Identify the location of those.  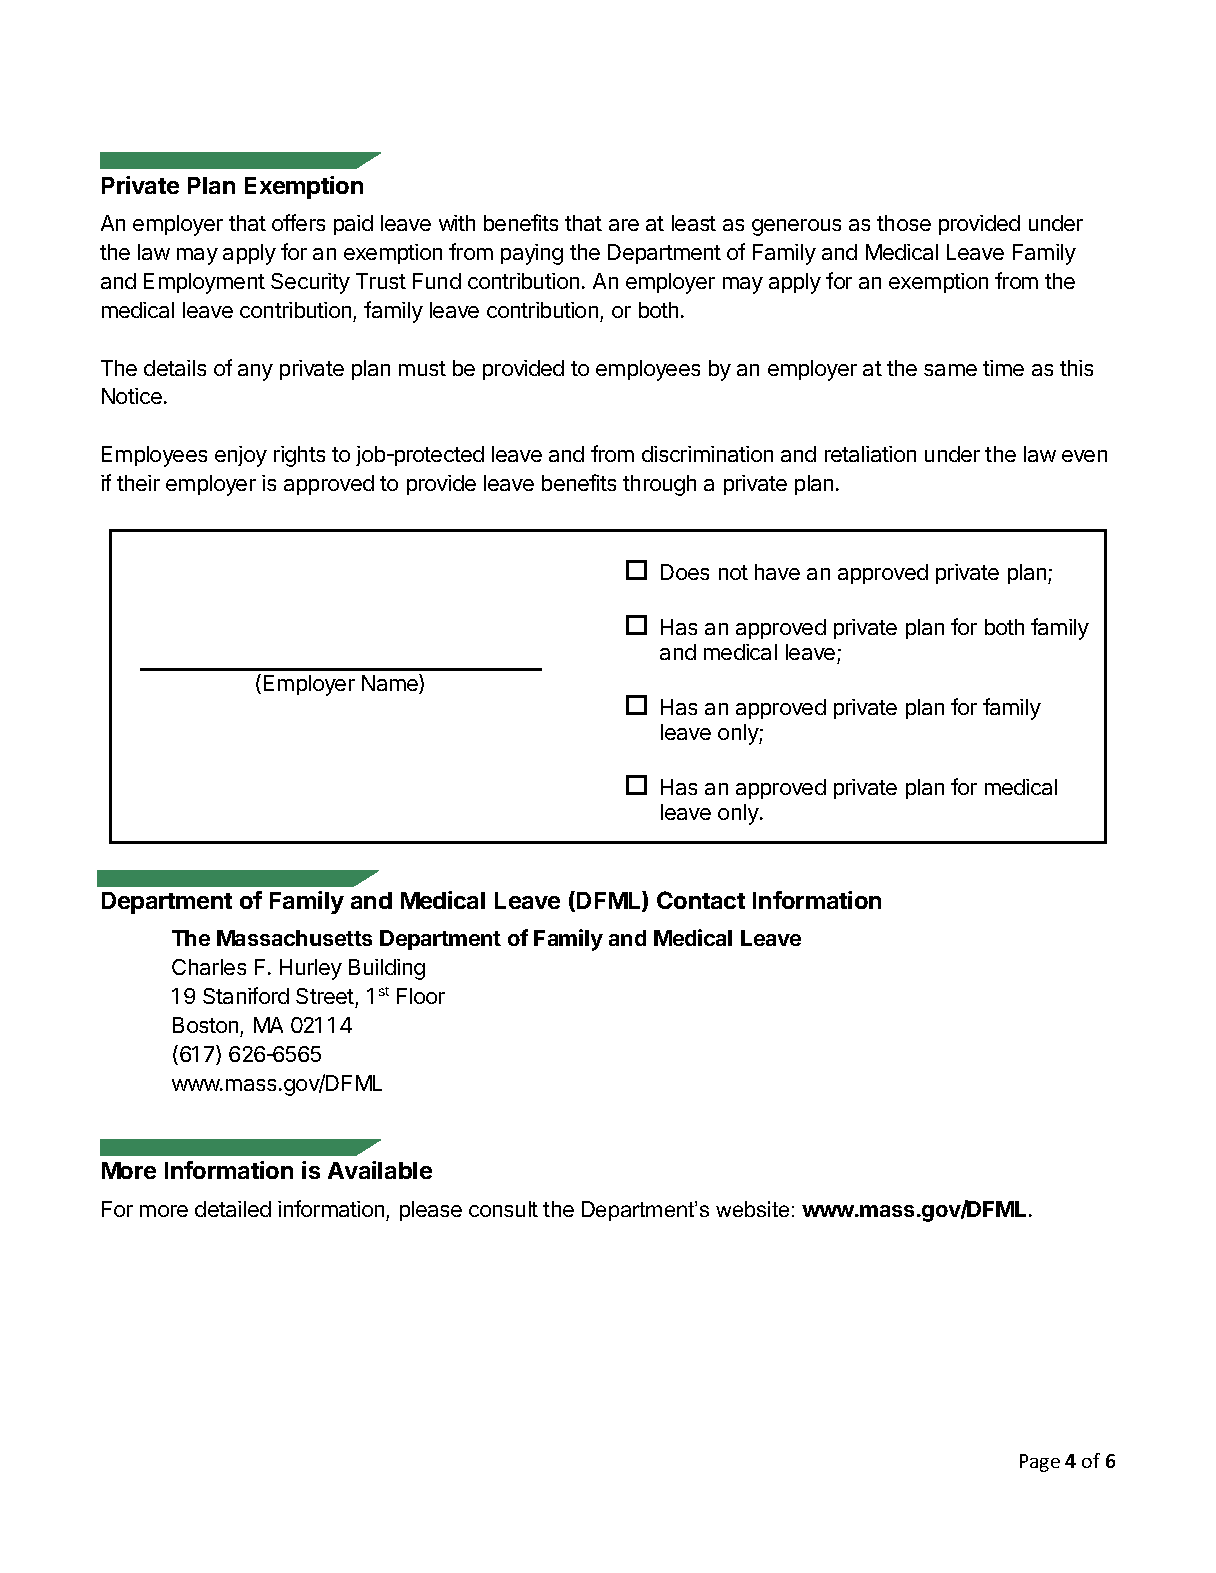
(904, 223).
